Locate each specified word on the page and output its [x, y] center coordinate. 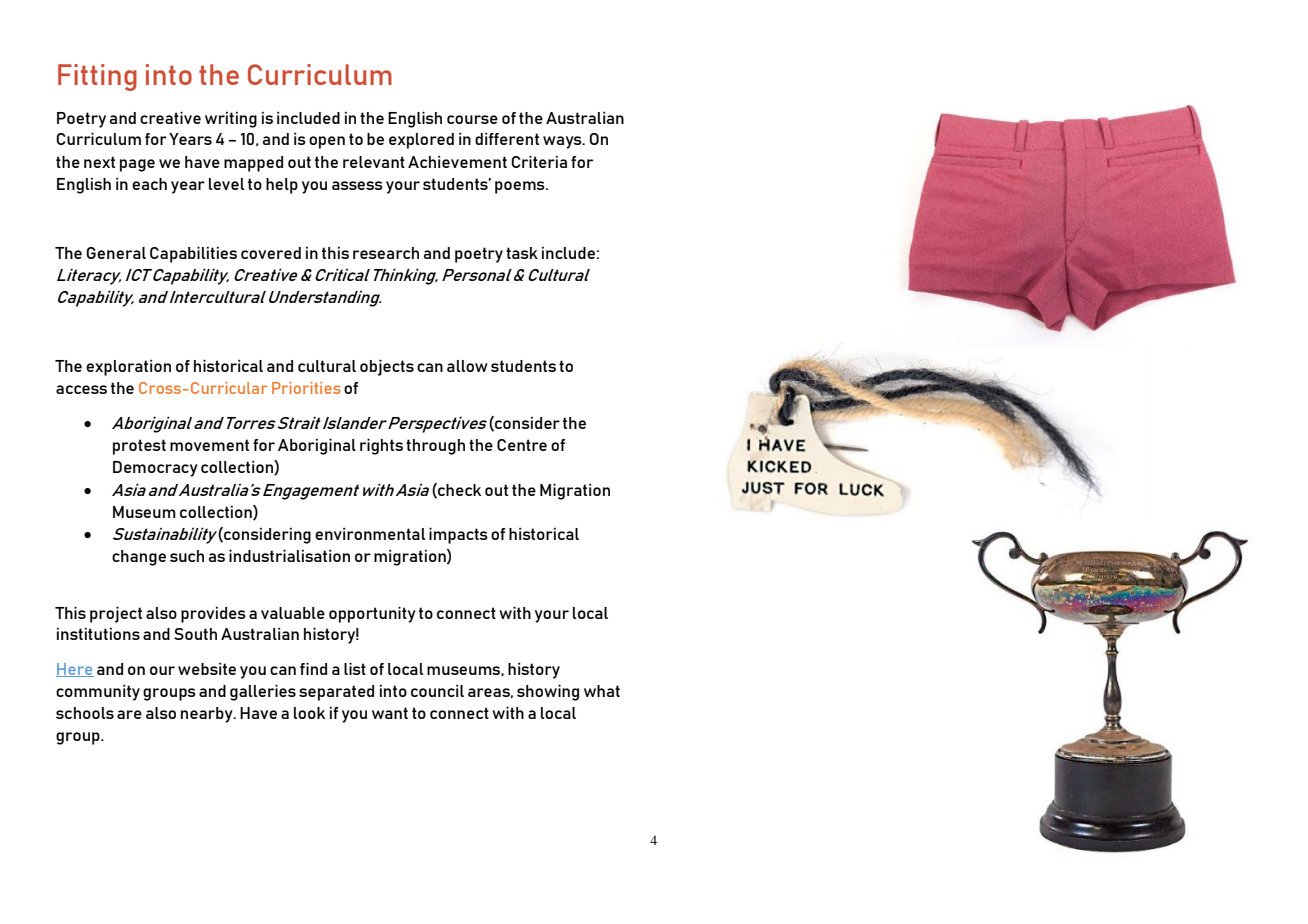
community [98, 692]
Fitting [97, 77]
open [327, 142]
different [507, 138]
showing [548, 692]
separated [336, 693]
